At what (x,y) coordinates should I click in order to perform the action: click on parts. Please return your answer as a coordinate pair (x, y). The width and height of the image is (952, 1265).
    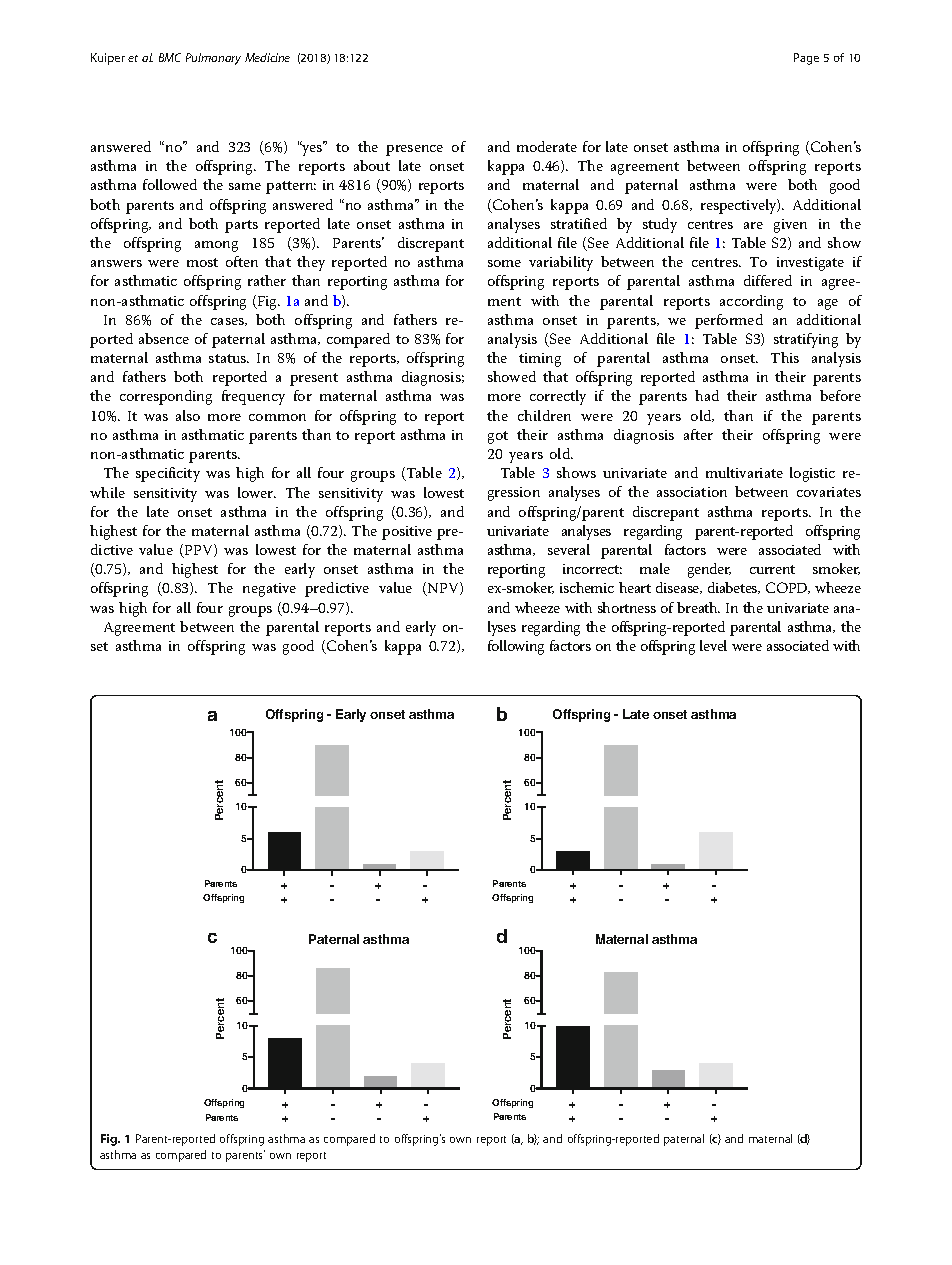
    Looking at the image, I should click on (241, 226).
